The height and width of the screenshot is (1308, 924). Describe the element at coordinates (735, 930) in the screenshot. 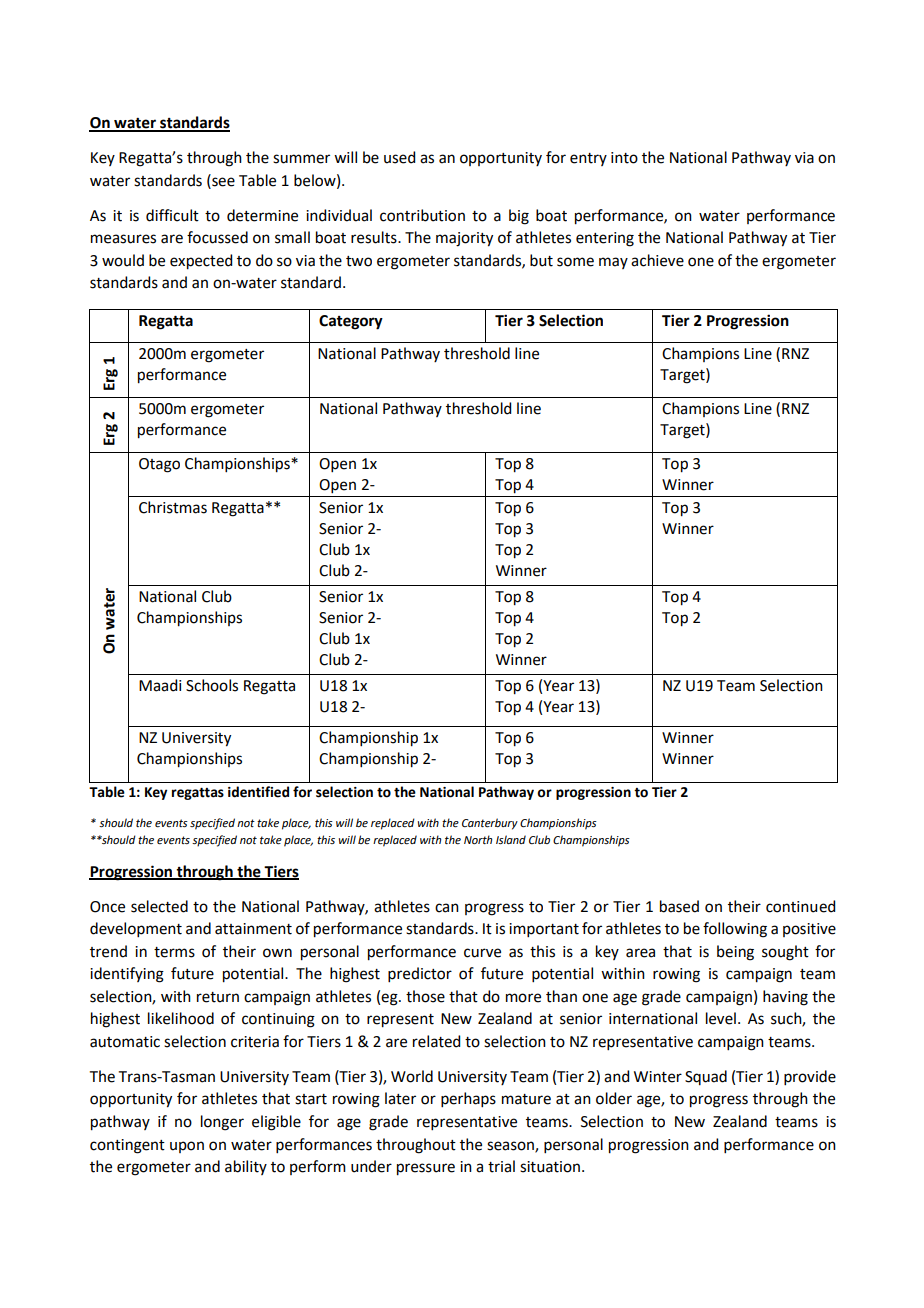

I see `following` at that location.
